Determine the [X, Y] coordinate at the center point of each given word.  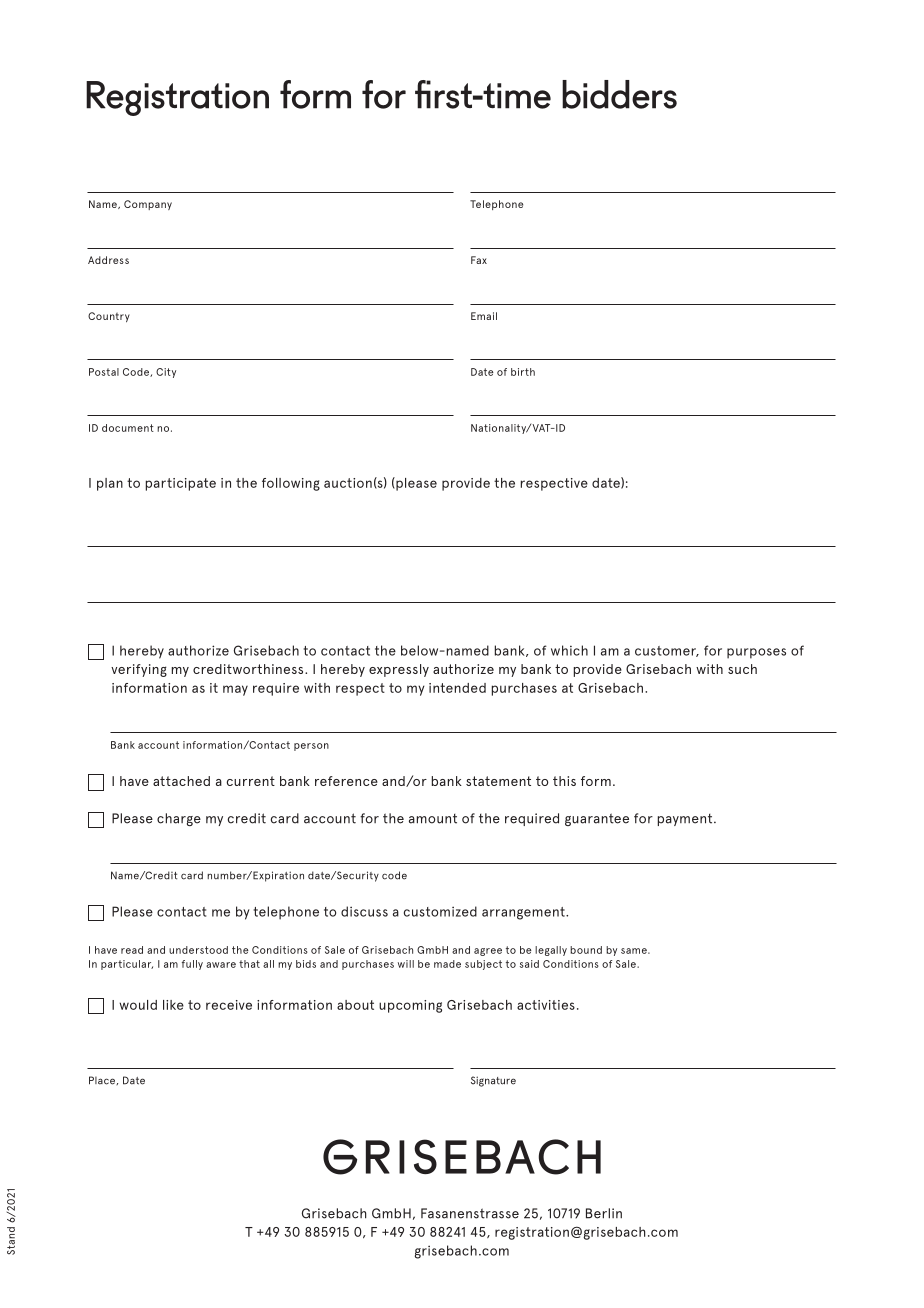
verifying [139, 670]
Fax [479, 260]
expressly [399, 670]
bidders [619, 94]
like [173, 1005]
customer [667, 651]
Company [148, 205]
